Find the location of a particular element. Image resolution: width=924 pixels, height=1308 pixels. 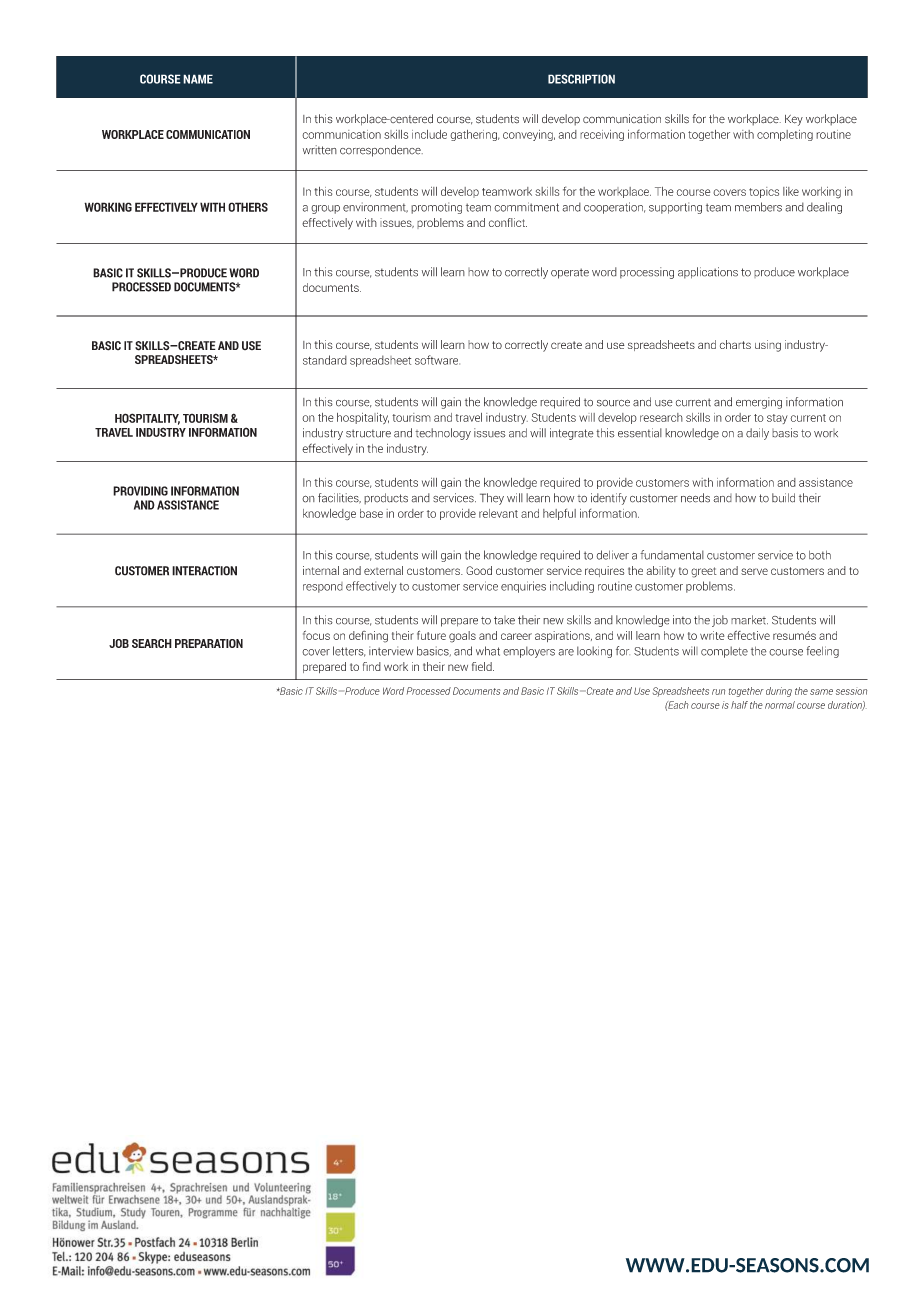

Providing is located at coordinates (140, 491).
